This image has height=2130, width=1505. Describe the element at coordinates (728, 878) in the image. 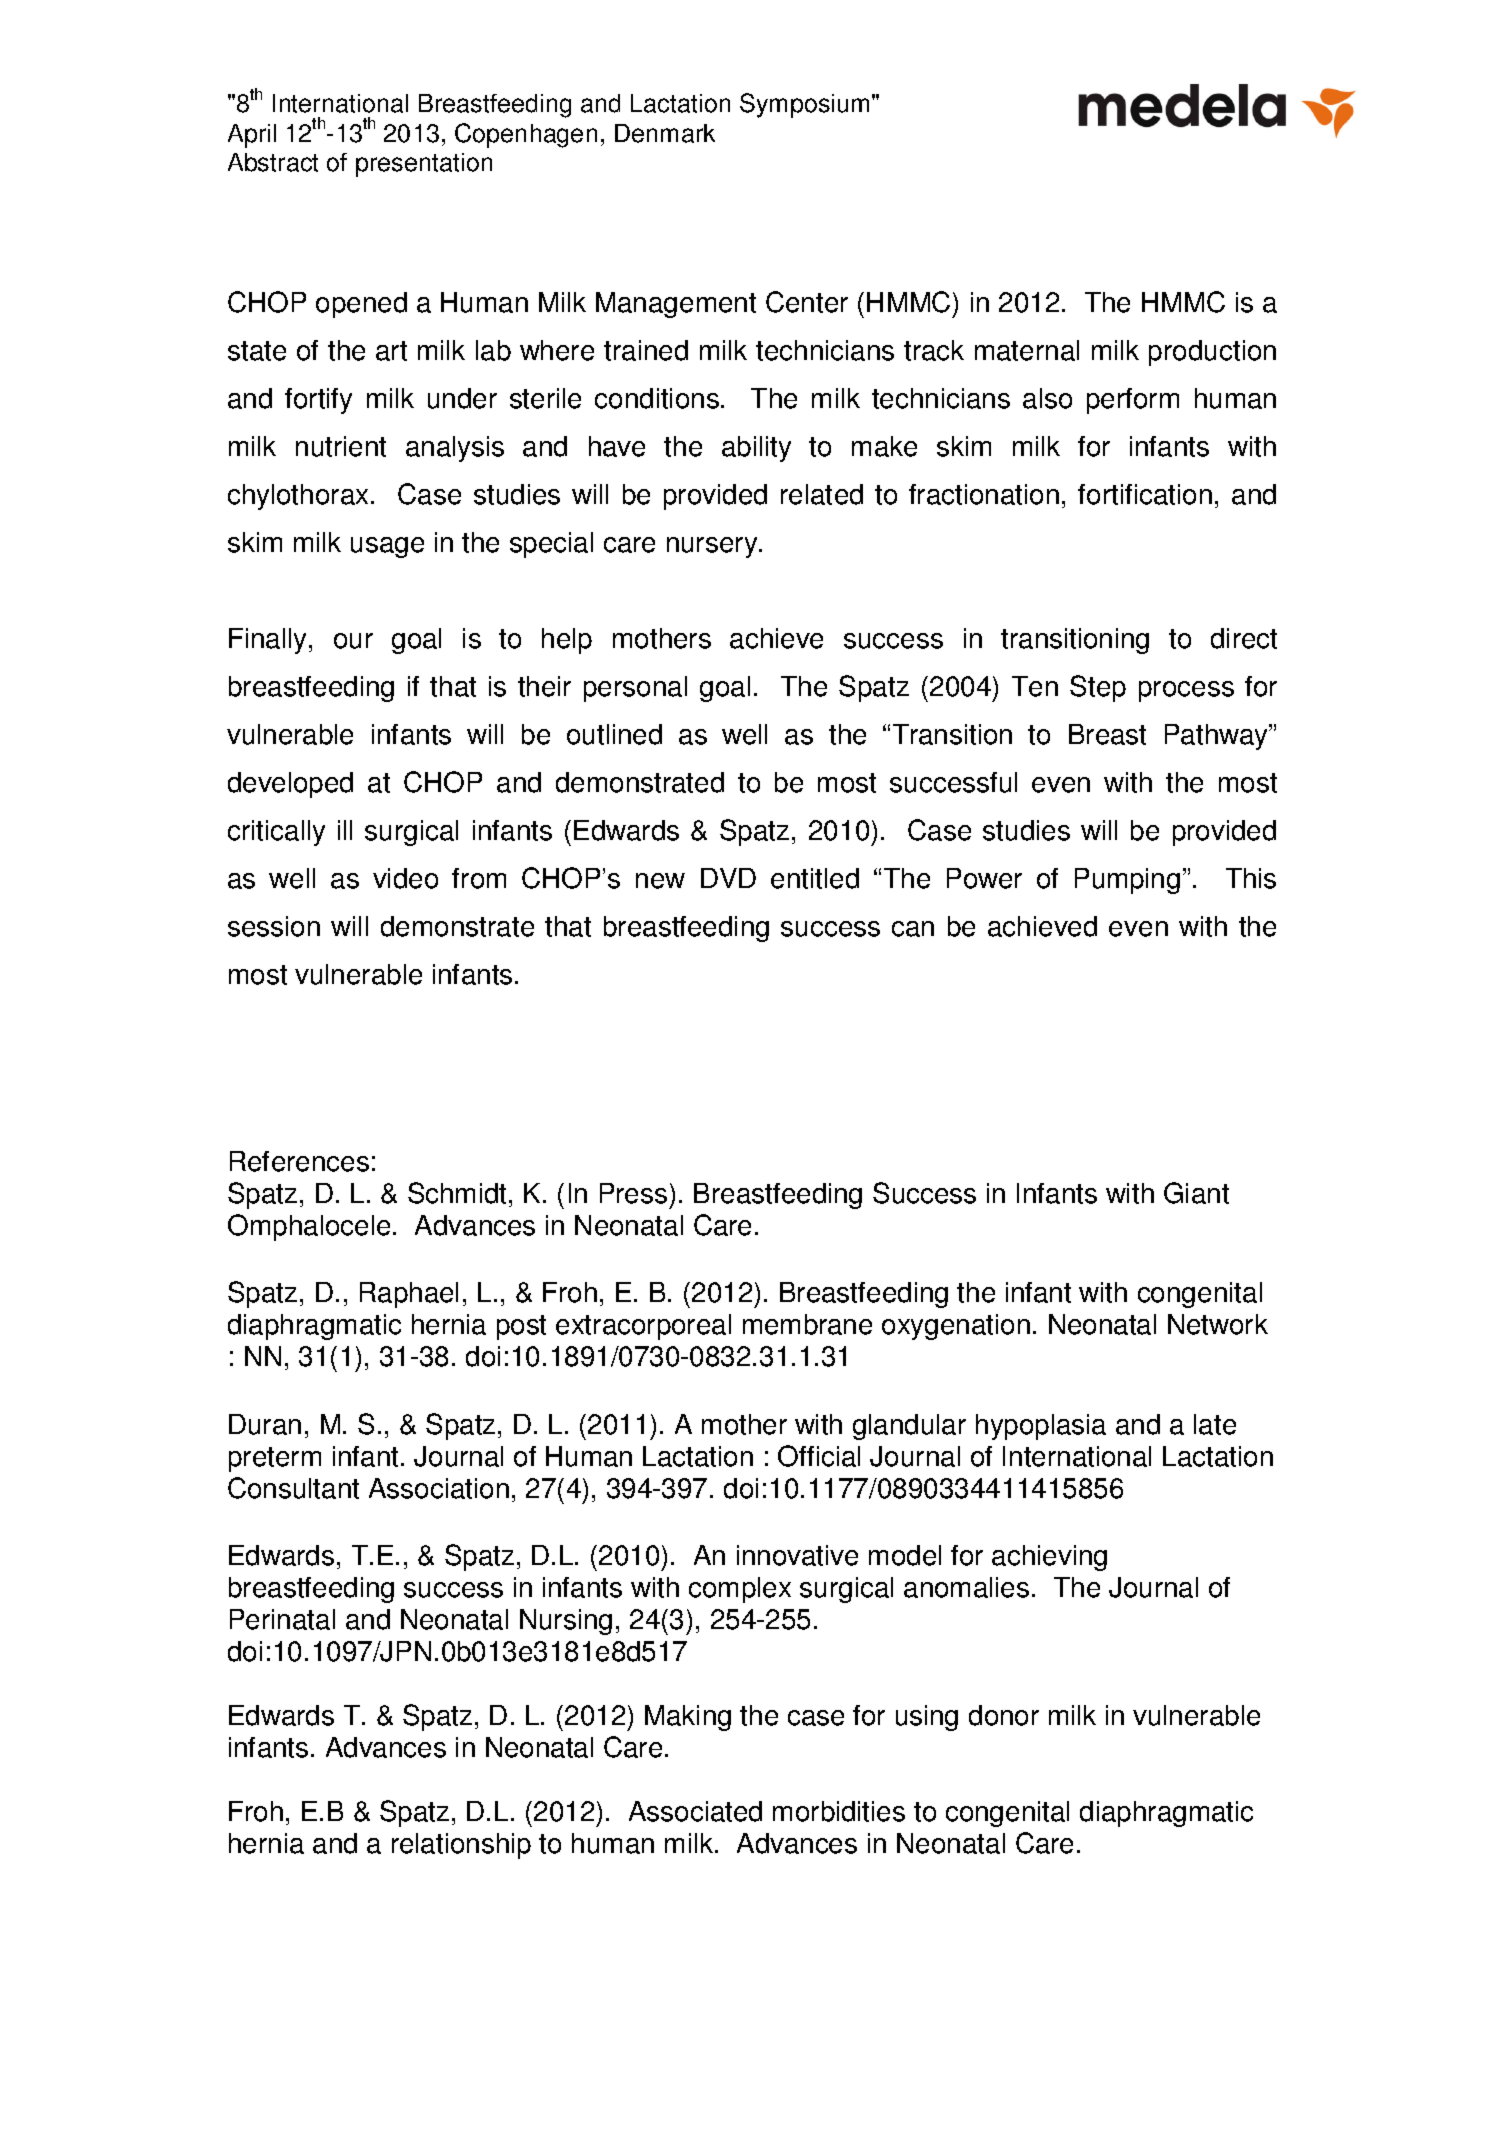

I see `DVD` at that location.
